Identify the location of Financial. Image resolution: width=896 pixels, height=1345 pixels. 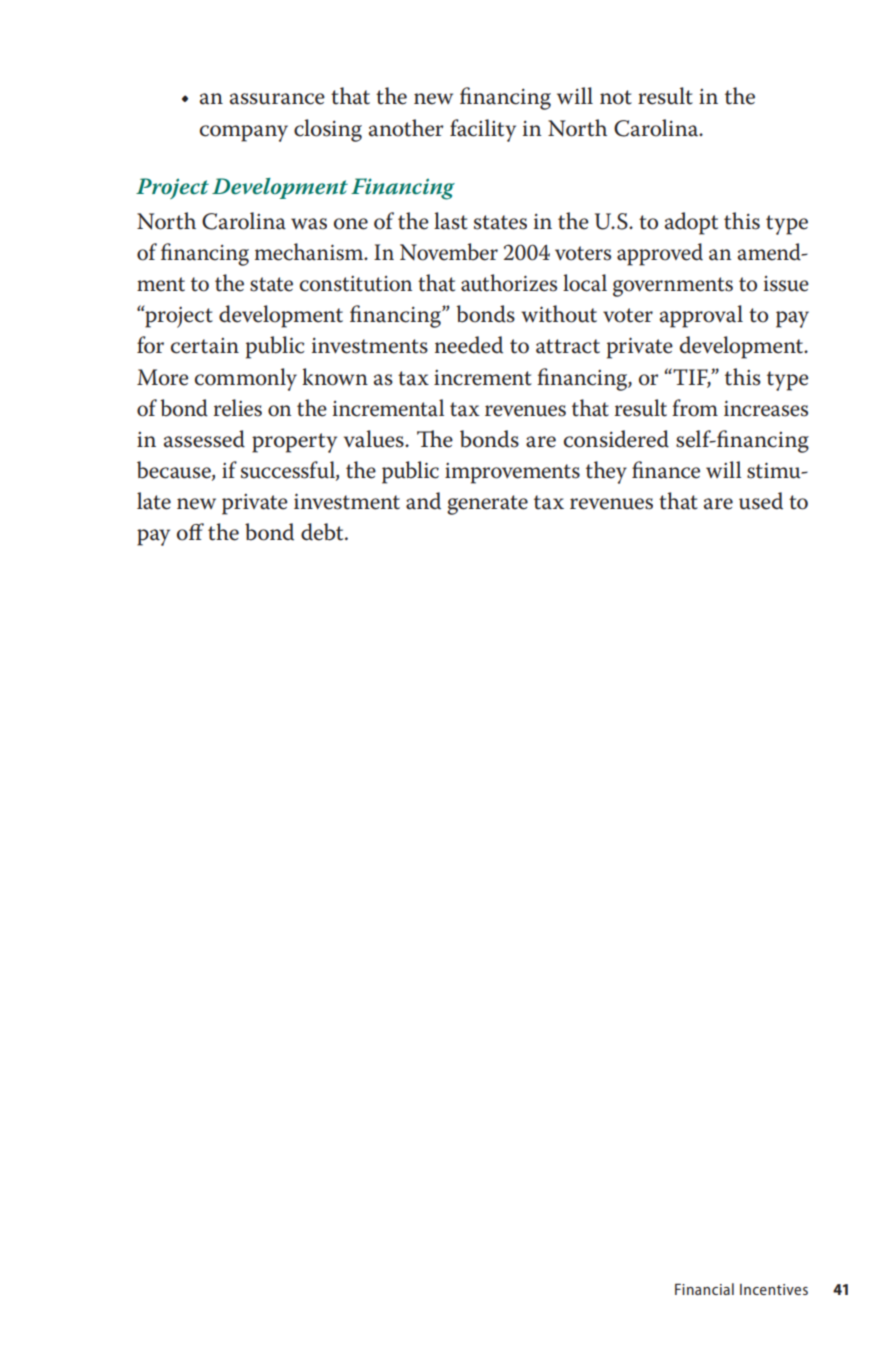
(704, 1289).
